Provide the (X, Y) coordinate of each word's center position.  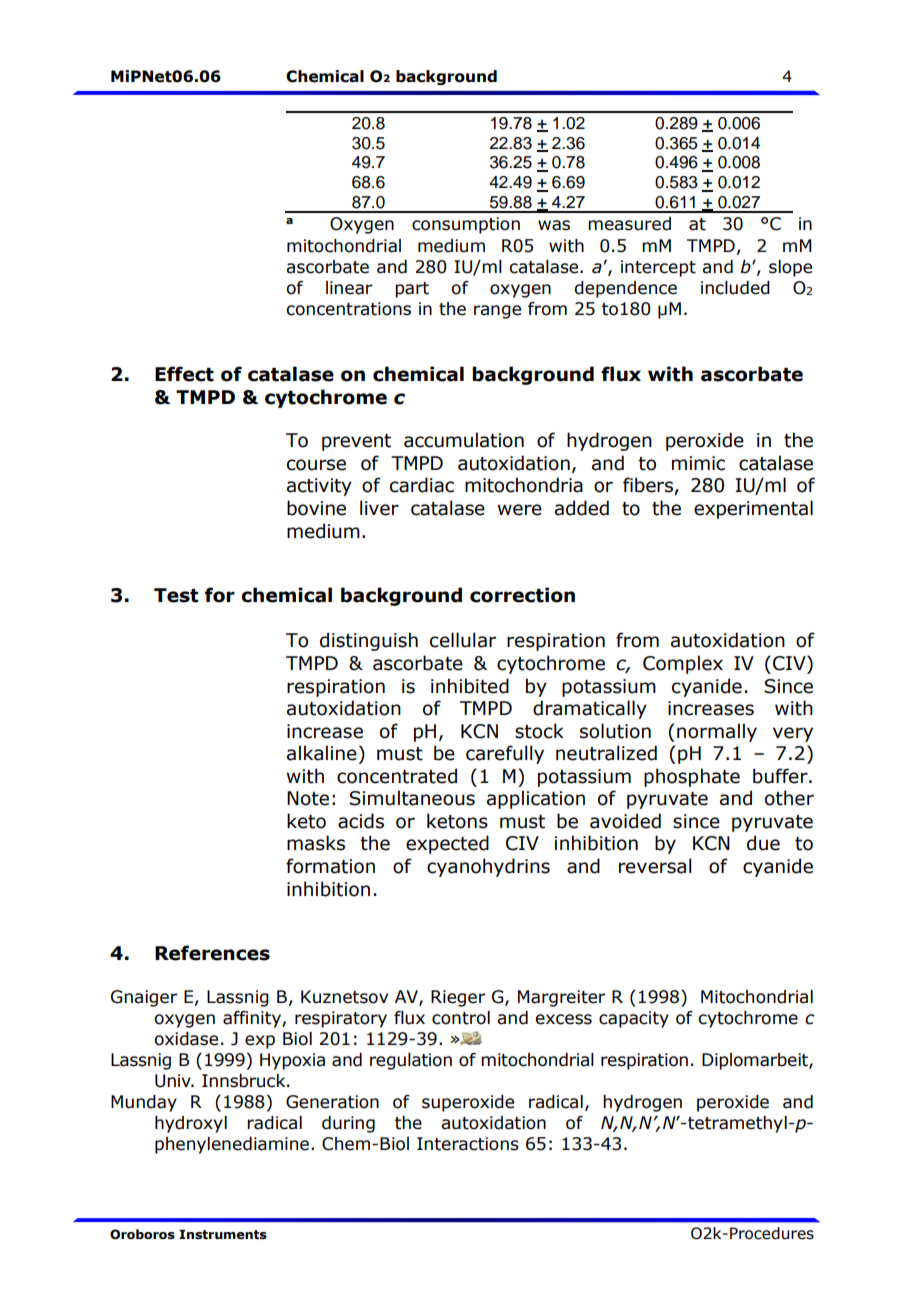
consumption (466, 225)
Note (308, 798)
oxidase (186, 1039)
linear (349, 288)
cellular (463, 640)
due (763, 843)
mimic (698, 463)
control (461, 1018)
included (735, 288)
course (316, 465)
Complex (683, 664)
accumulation (464, 440)
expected (447, 844)
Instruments (223, 1234)
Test (176, 595)
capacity (634, 1019)
